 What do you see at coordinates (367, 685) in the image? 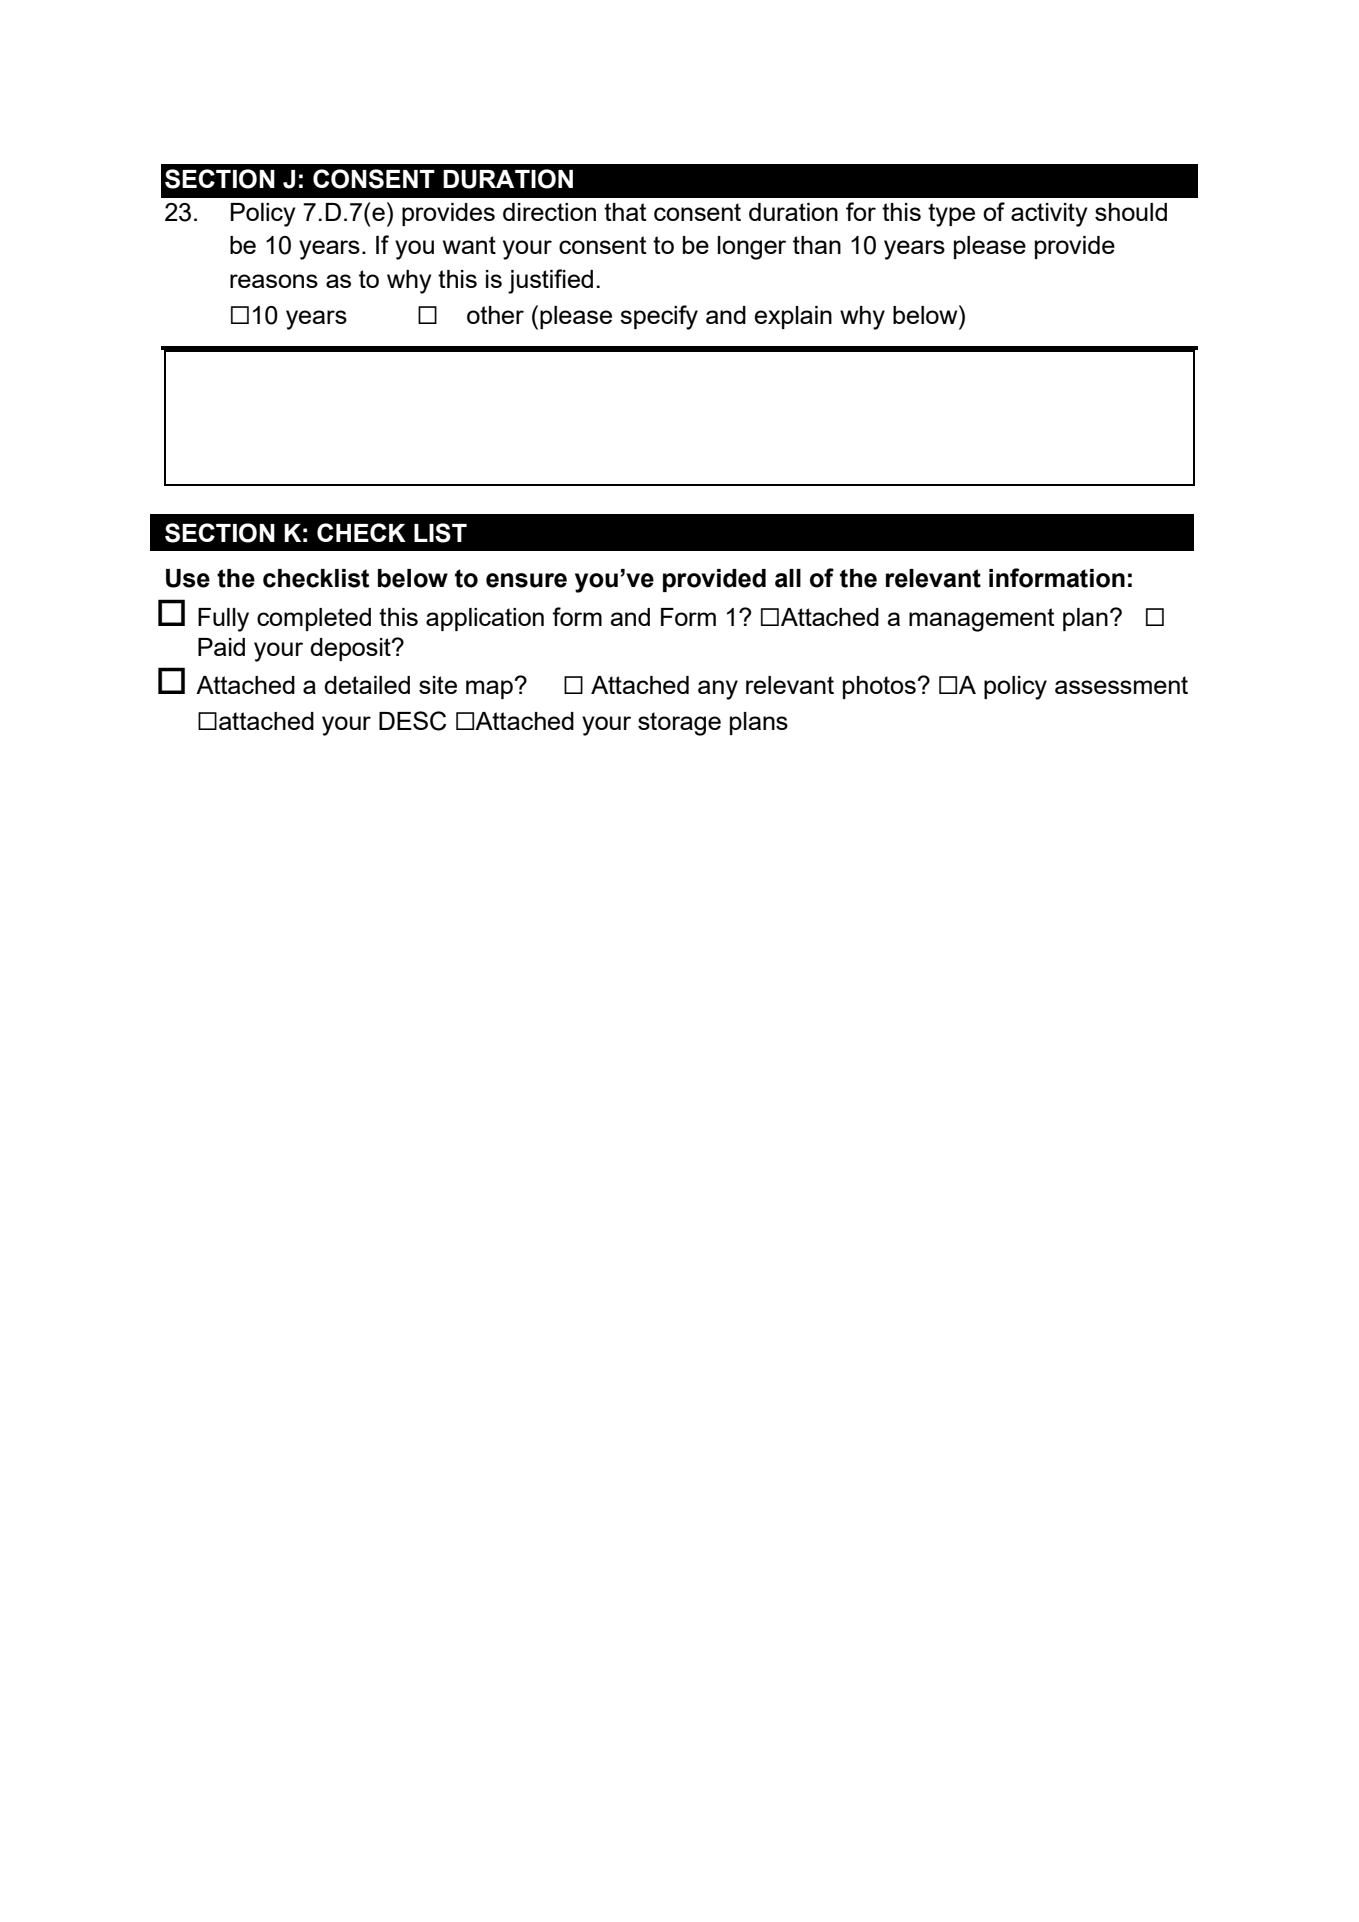
I see `detailed` at bounding box center [367, 685].
